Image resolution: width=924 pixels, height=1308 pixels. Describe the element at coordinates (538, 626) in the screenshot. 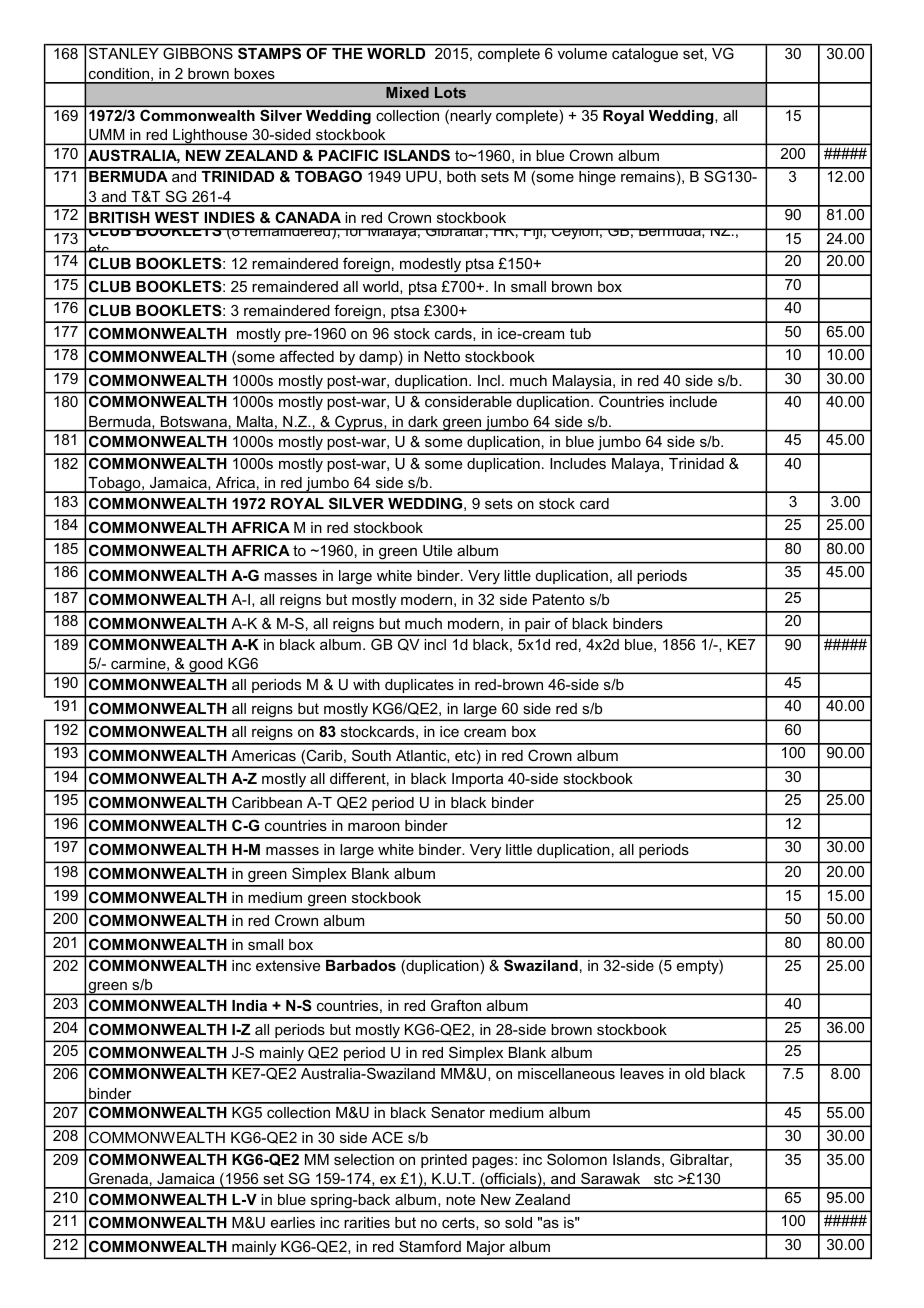

I see `pair` at that location.
